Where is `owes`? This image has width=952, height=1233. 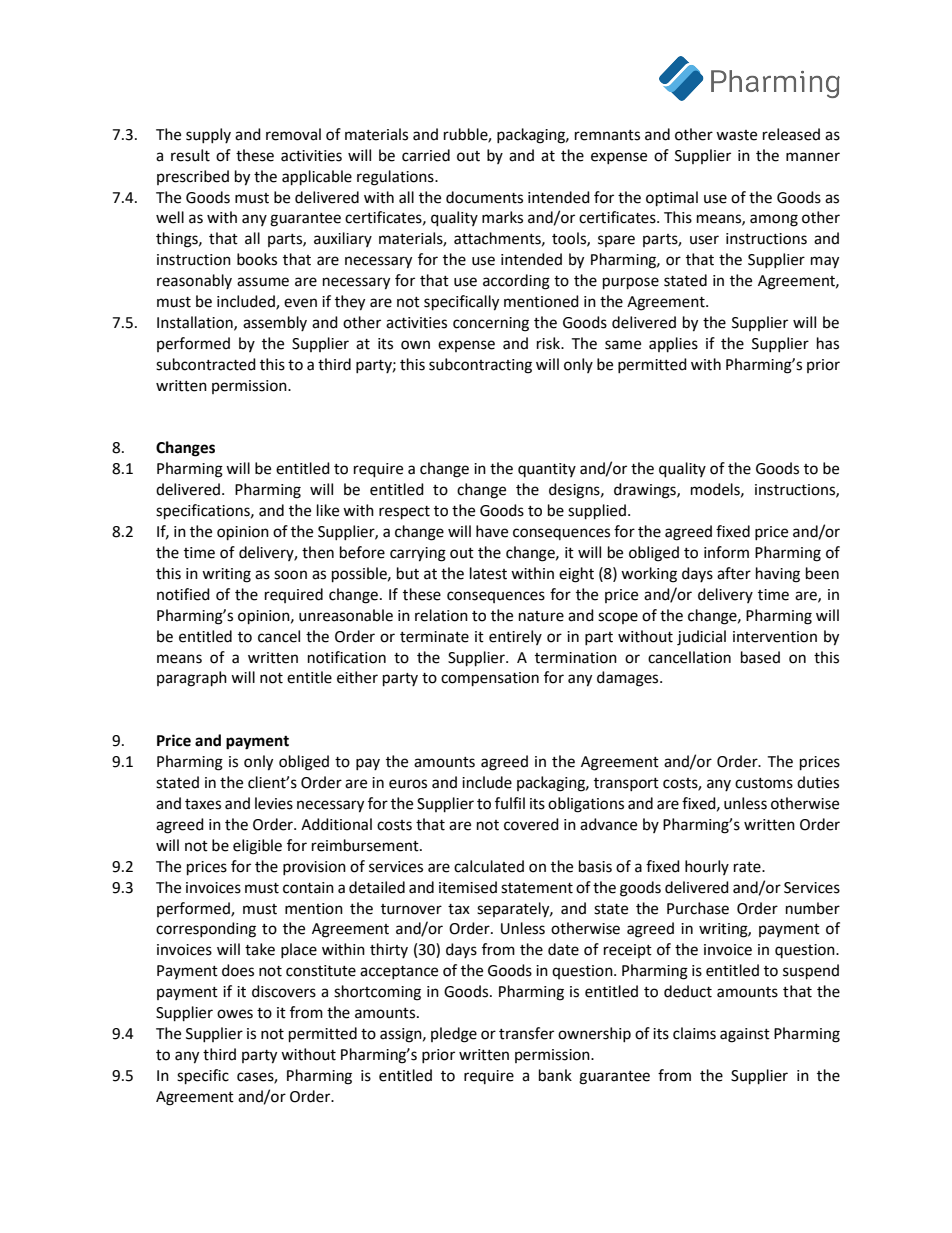 owes is located at coordinates (235, 1014).
